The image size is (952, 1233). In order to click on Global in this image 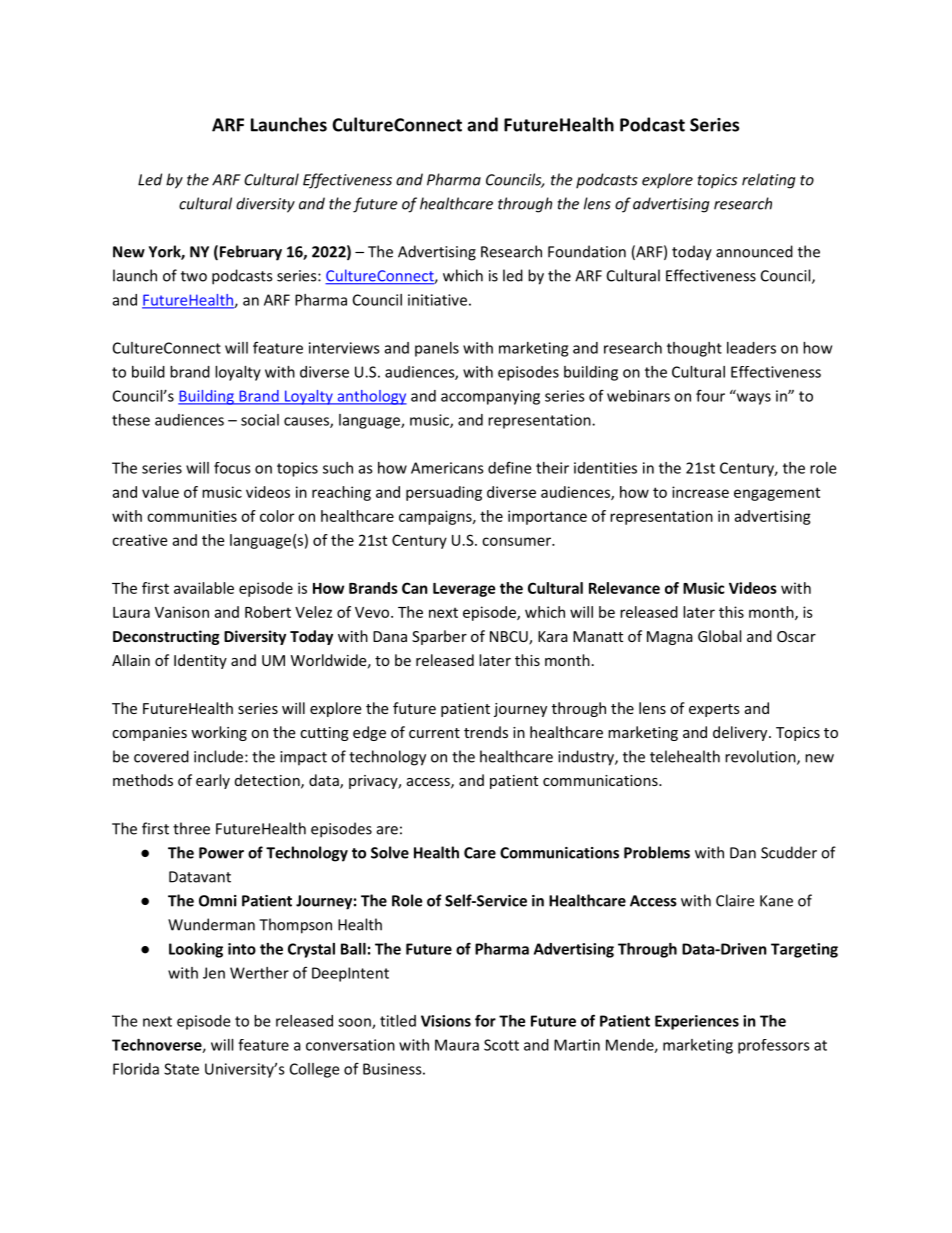, I will do `click(719, 636)`.
